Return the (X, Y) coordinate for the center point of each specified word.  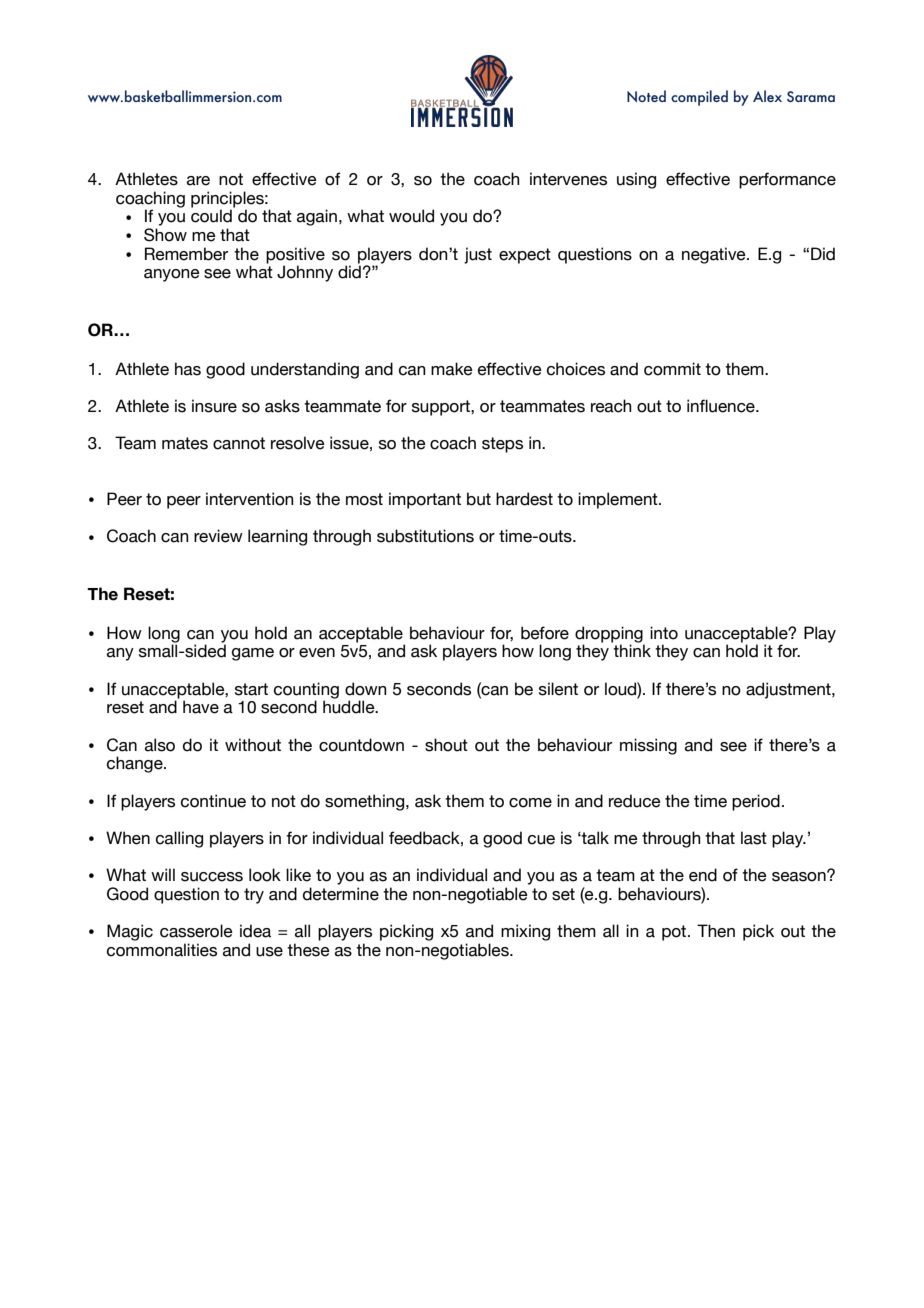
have (201, 707)
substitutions (425, 536)
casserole (196, 931)
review (218, 536)
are (198, 181)
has (188, 369)
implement (619, 500)
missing (648, 746)
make (452, 369)
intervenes (568, 179)
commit (672, 369)
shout (446, 745)
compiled (699, 98)
